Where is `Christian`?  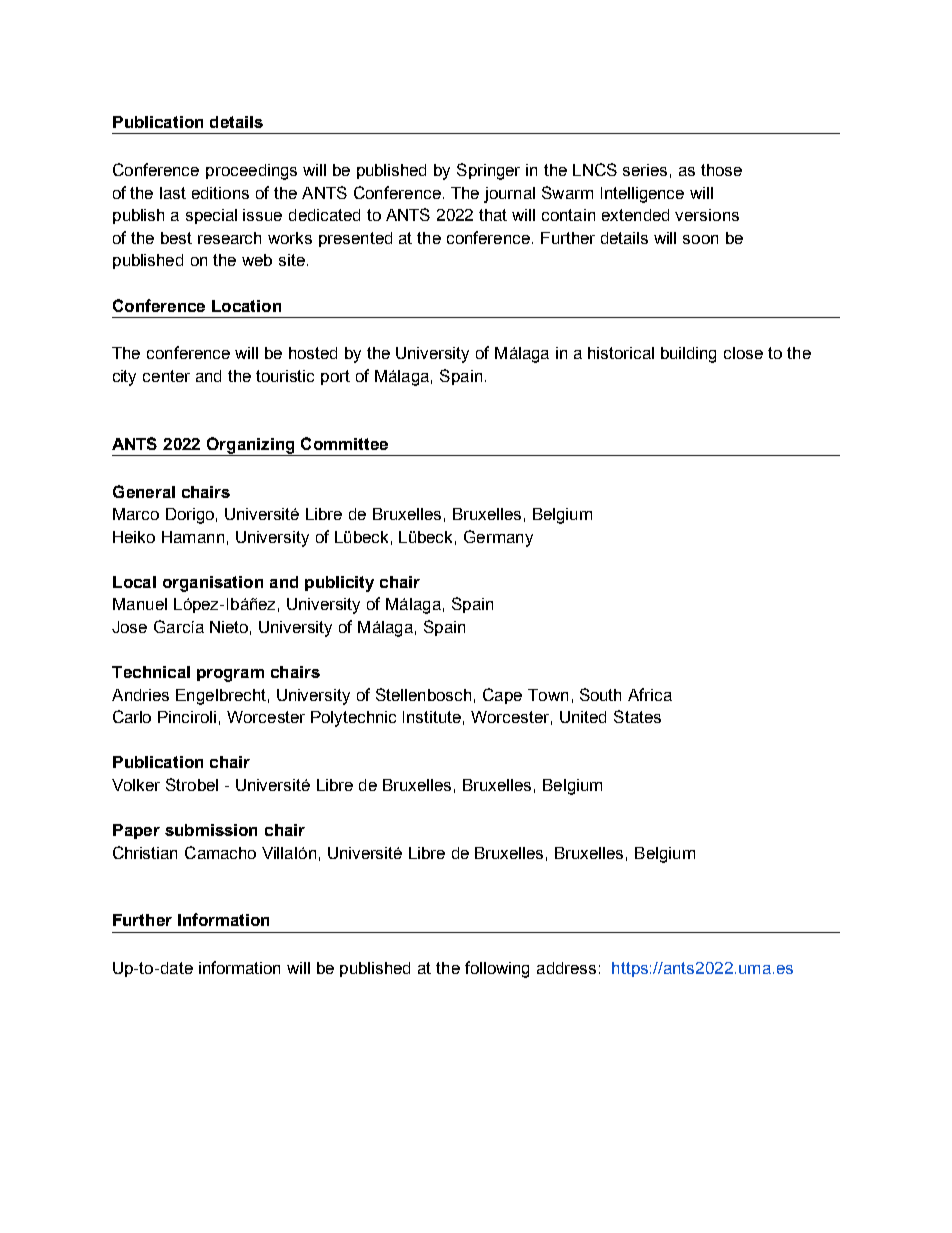
Christian is located at coordinates (145, 852).
